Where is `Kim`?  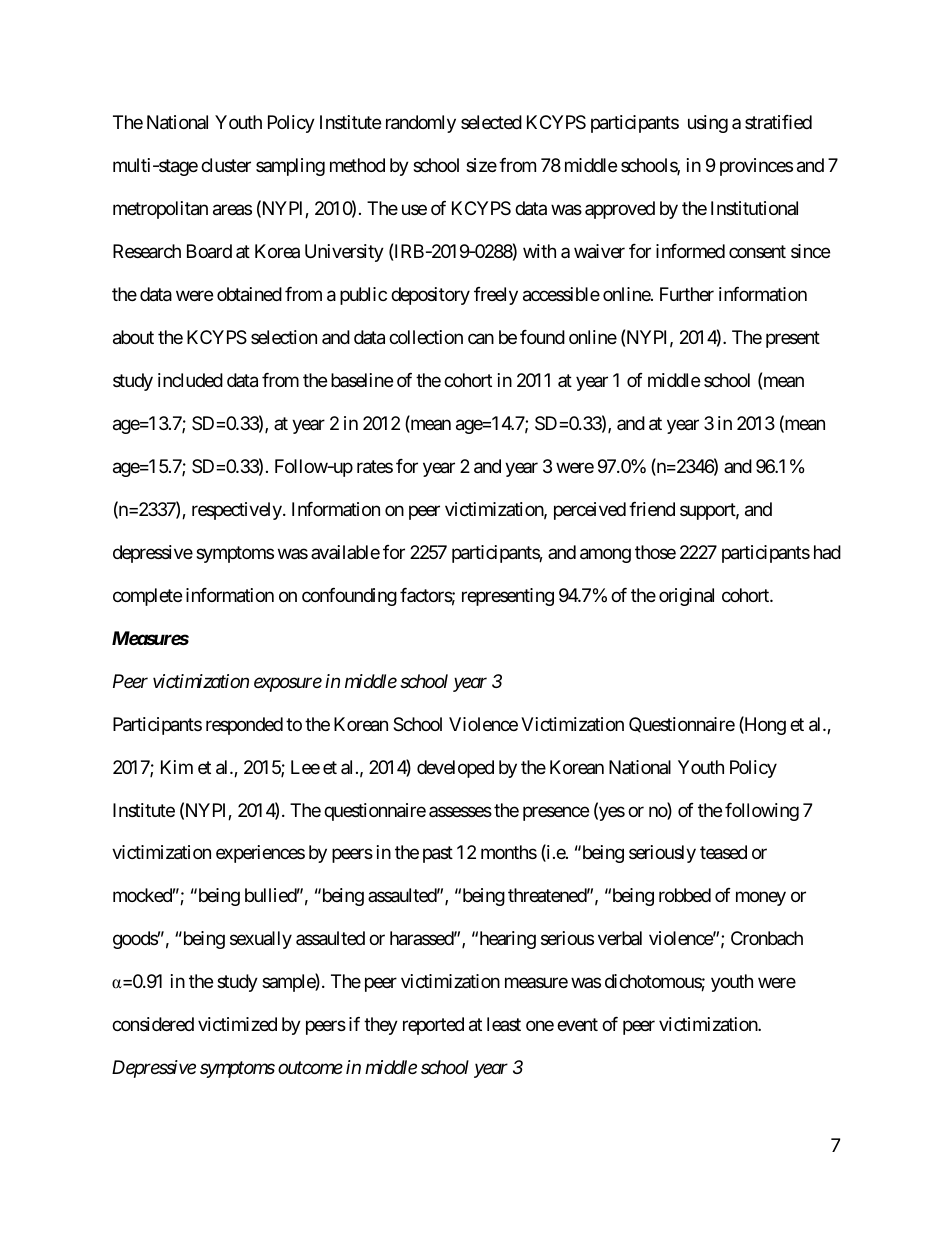 Kim is located at coordinates (177, 767).
